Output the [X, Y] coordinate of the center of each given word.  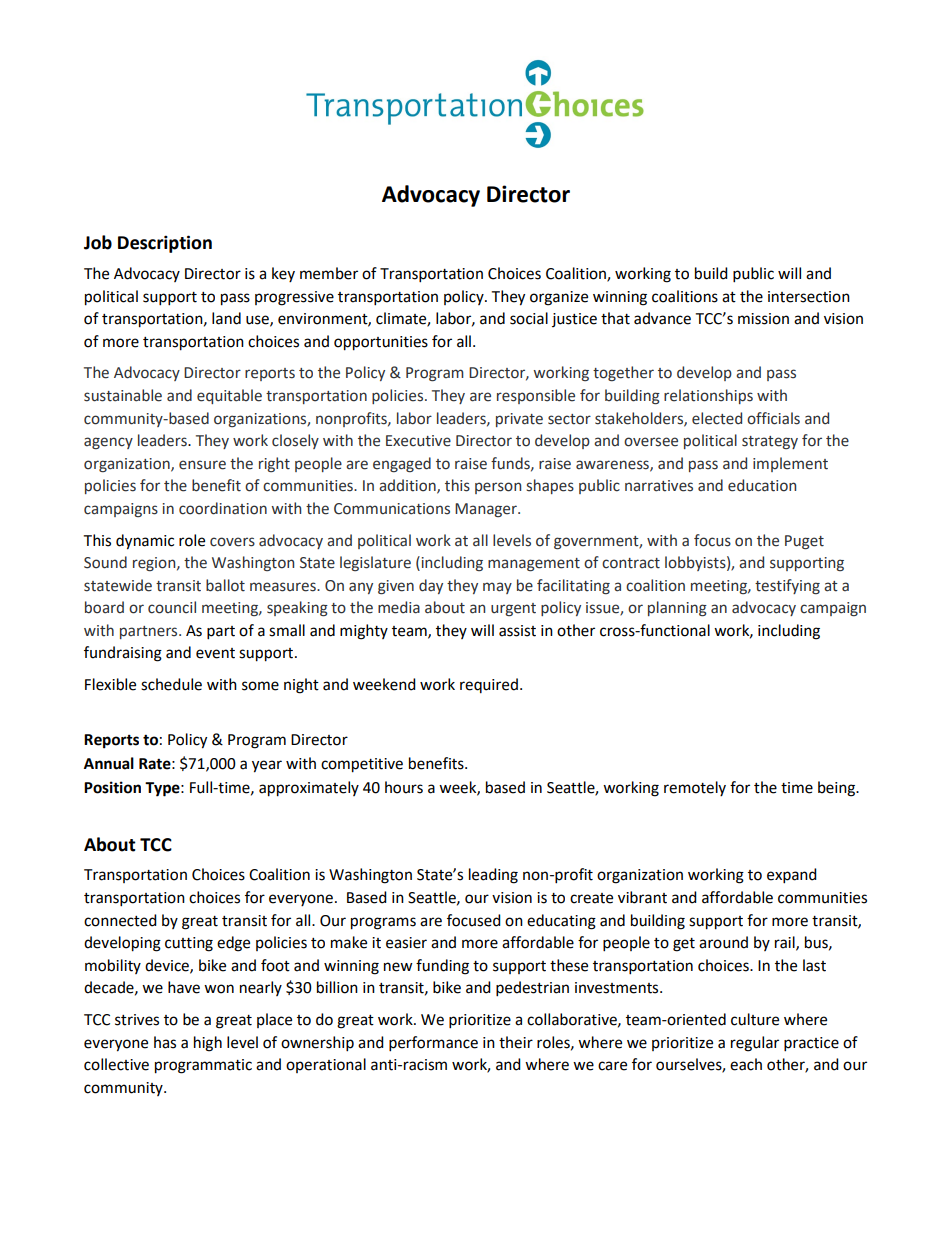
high [208, 1044]
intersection [809, 297]
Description [165, 244]
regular [755, 1044]
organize [559, 298]
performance [433, 1044]
